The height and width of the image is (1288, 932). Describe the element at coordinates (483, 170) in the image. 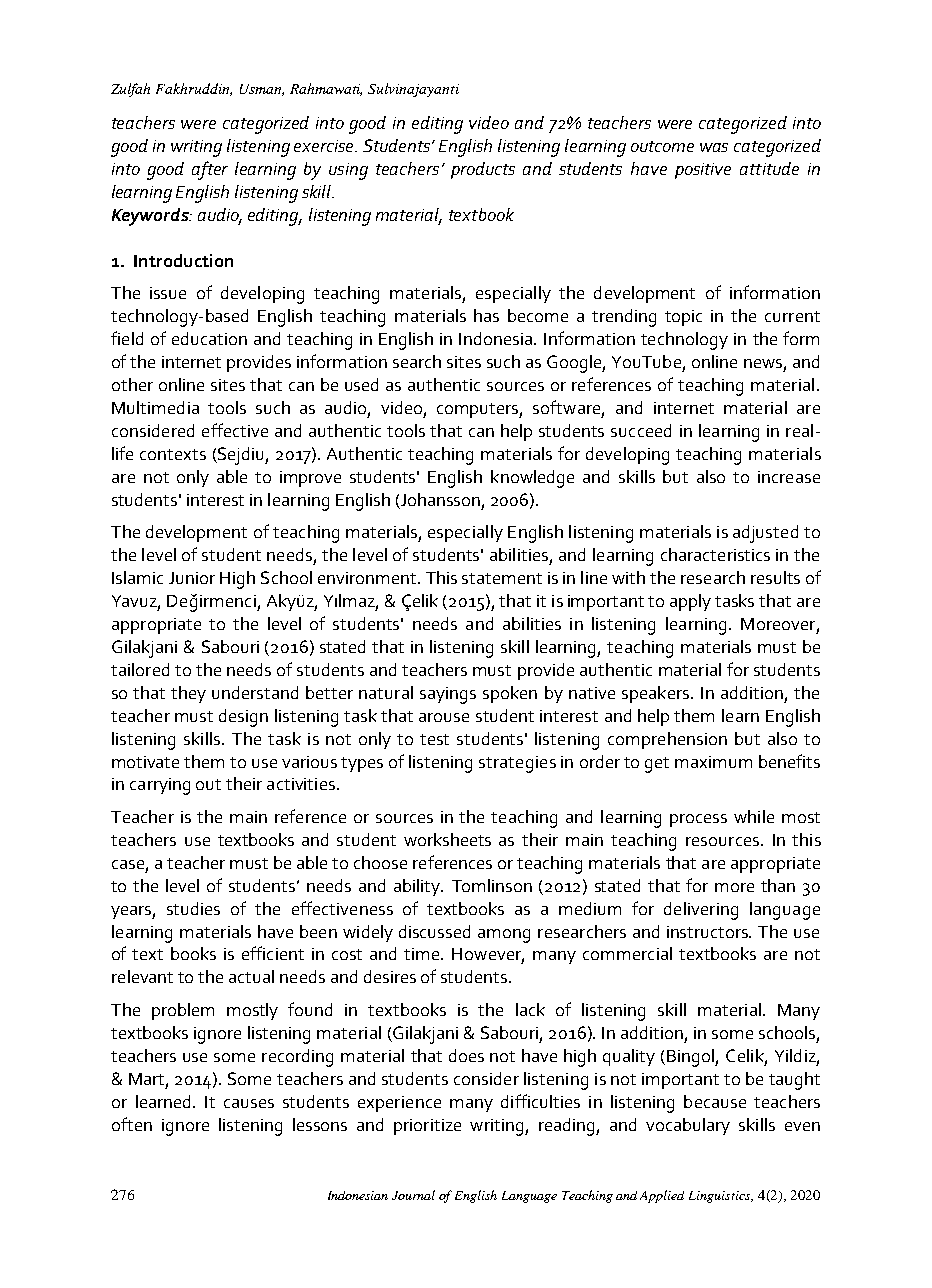

I see `products` at that location.
